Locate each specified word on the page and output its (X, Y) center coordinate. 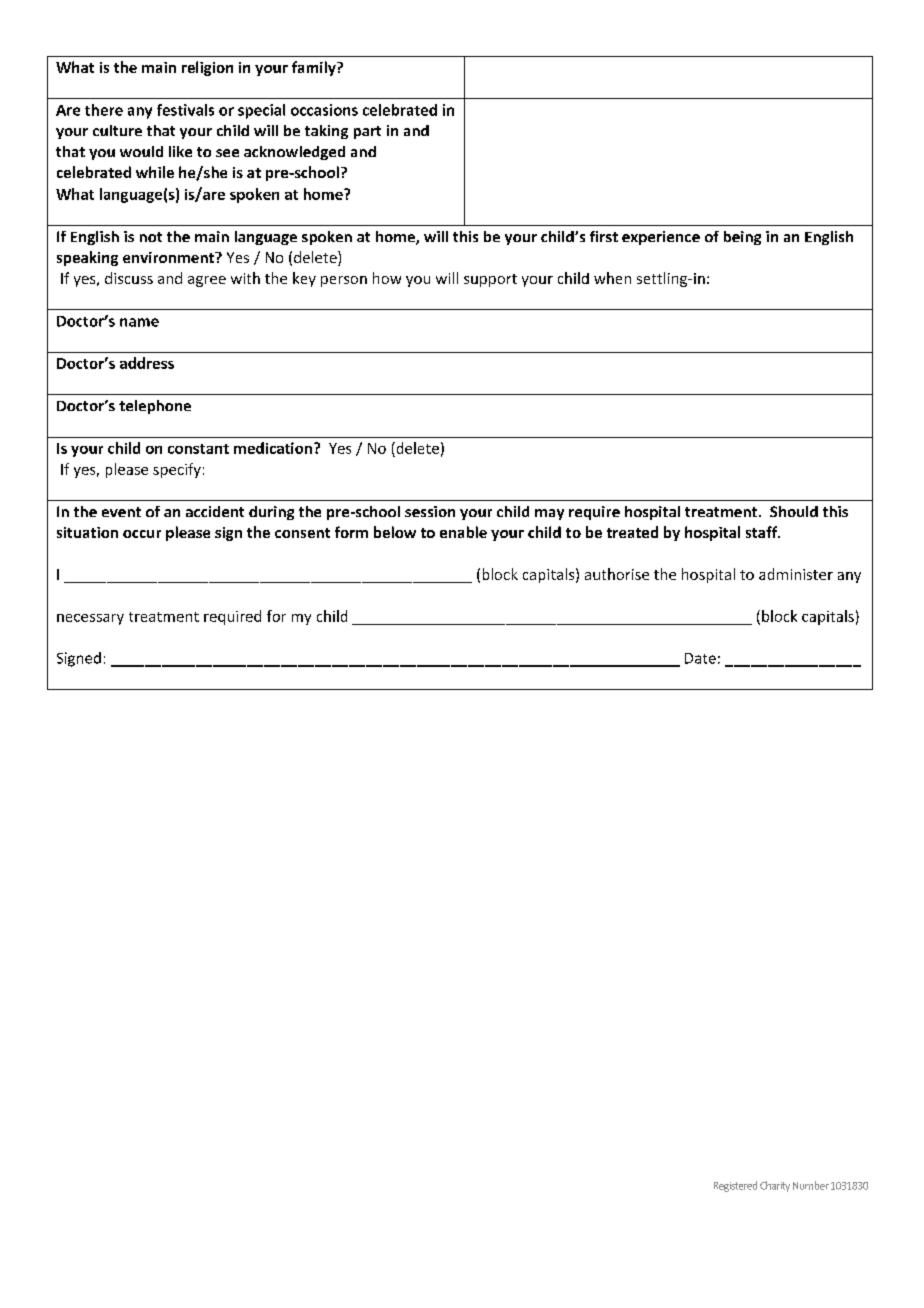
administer (796, 574)
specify (177, 470)
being (742, 238)
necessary (90, 619)
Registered (735, 1186)
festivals (185, 110)
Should (794, 511)
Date (700, 658)
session (430, 511)
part (367, 132)
